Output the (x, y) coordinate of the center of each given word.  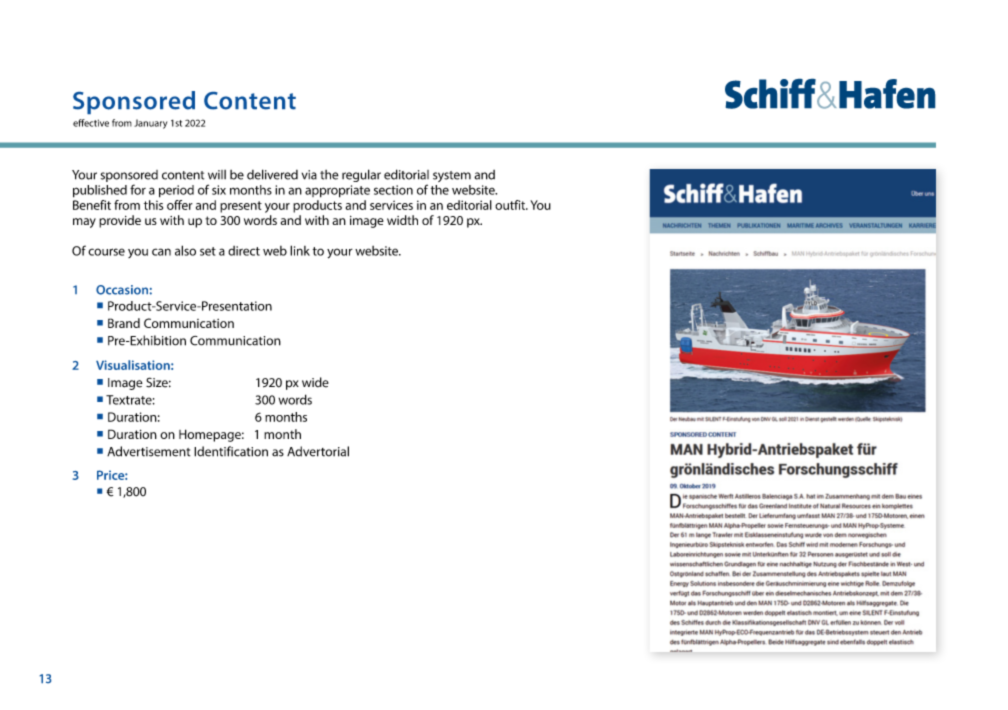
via (309, 175)
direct (244, 251)
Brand (124, 323)
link (300, 250)
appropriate (337, 191)
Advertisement (148, 451)
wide (315, 382)
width (402, 220)
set (208, 251)
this (153, 205)
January (150, 124)
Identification (231, 451)
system (452, 176)
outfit (511, 205)
